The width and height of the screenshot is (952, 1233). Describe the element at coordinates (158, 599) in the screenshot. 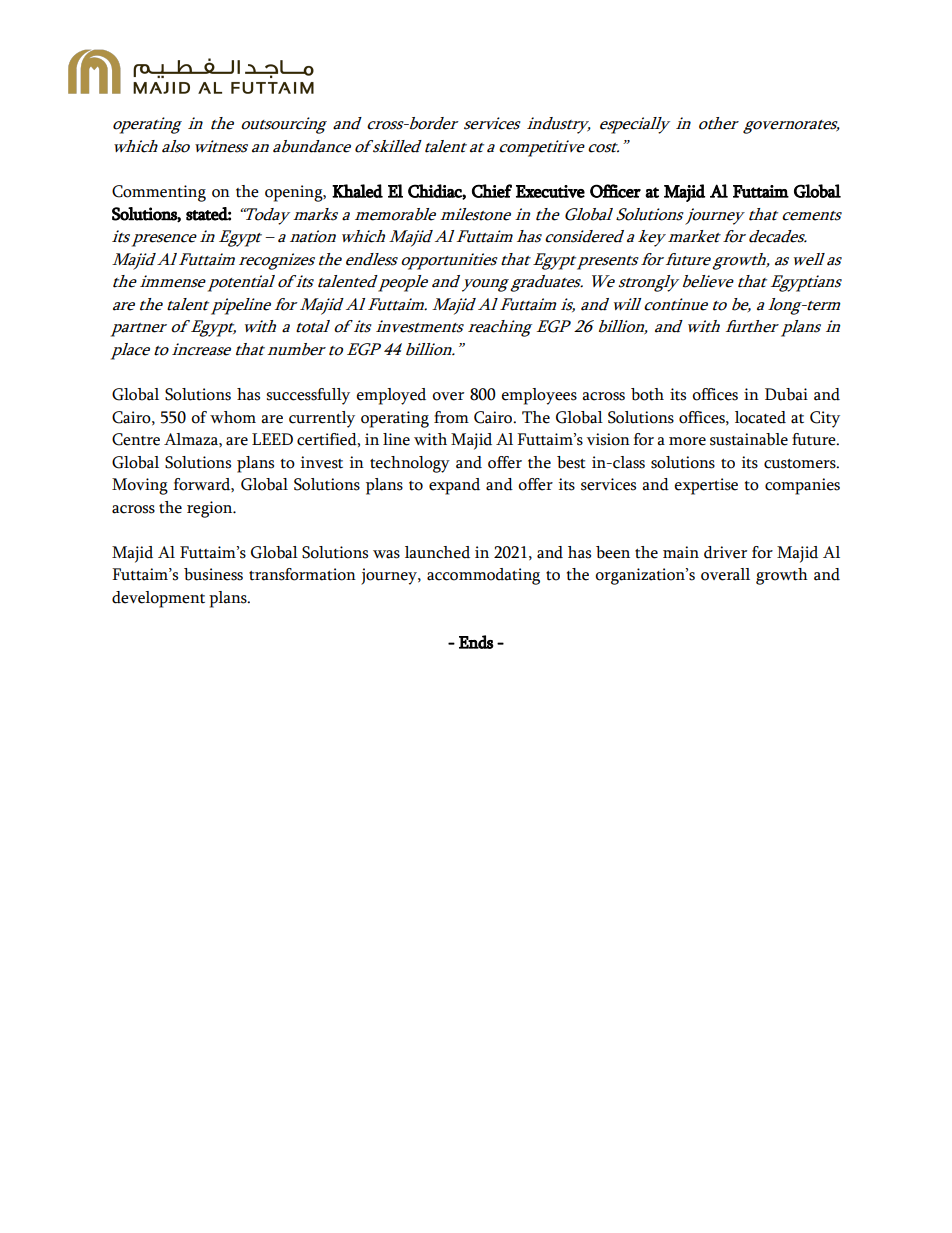

I see `development` at that location.
